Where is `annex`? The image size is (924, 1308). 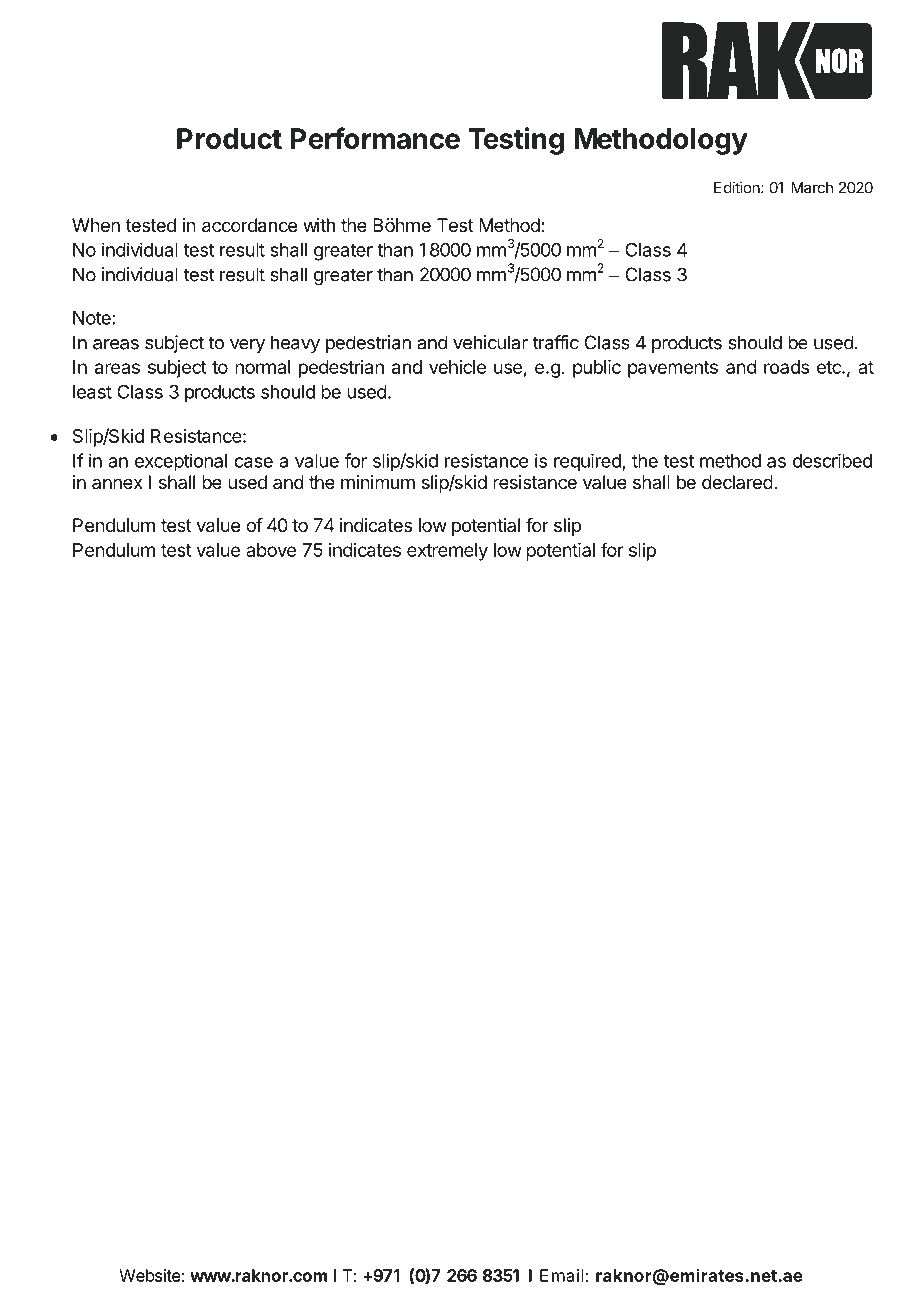 annex is located at coordinates (117, 483).
